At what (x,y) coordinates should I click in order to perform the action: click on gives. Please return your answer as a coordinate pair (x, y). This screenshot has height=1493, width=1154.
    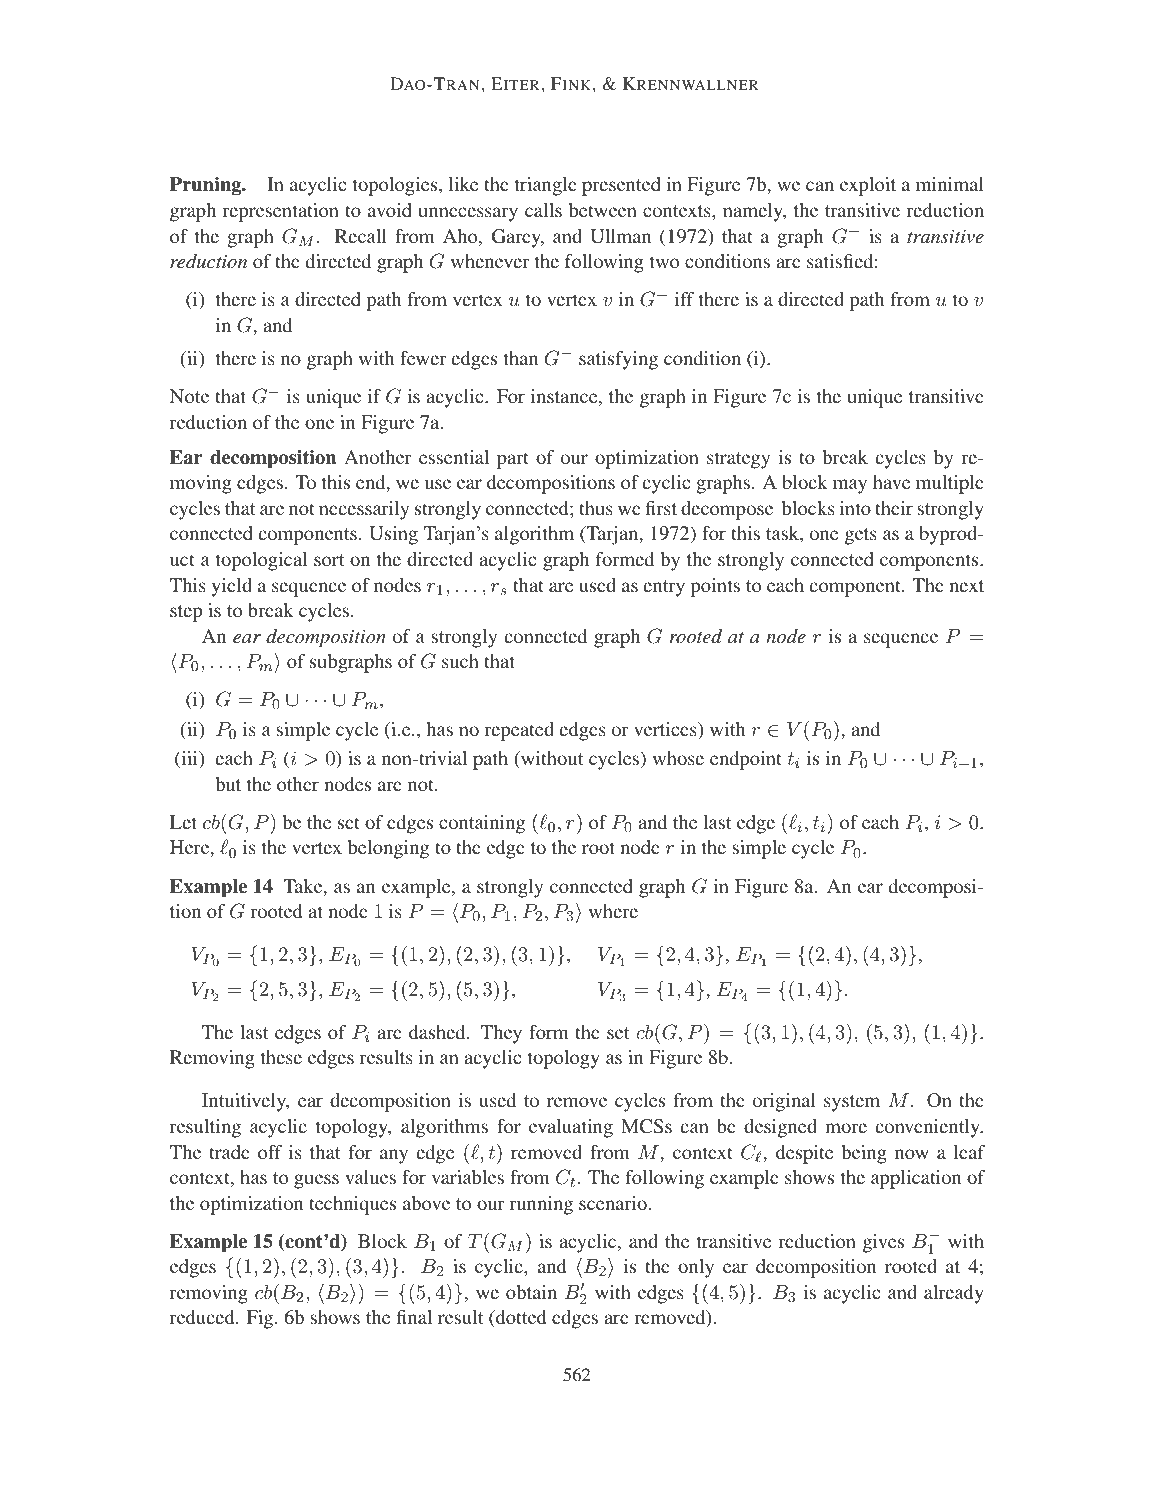
    Looking at the image, I should click on (883, 1243).
